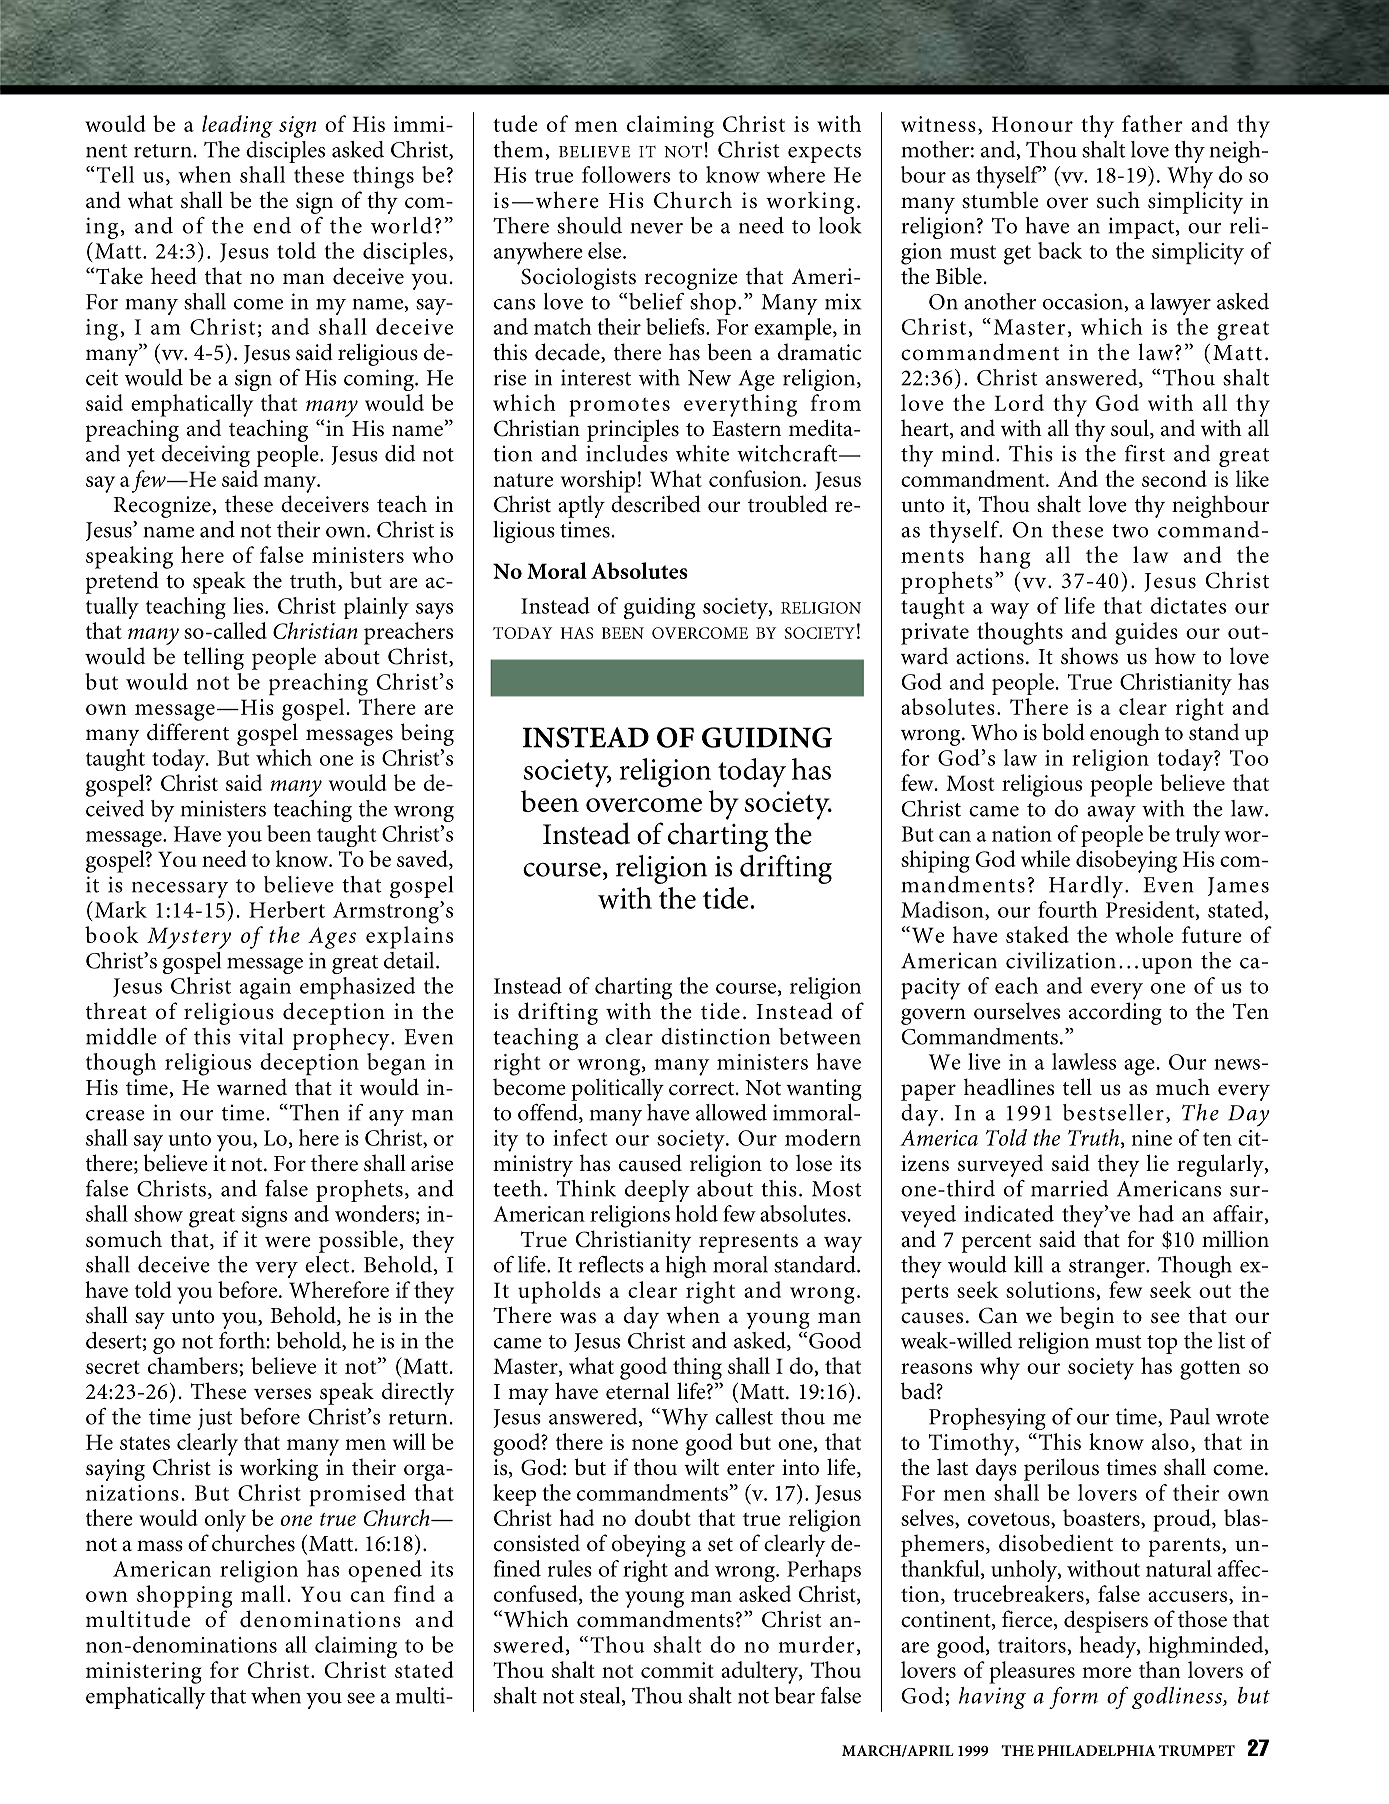 The image size is (1389, 1804). Describe the element at coordinates (144, 1673) in the page. I see `ministering` at that location.
